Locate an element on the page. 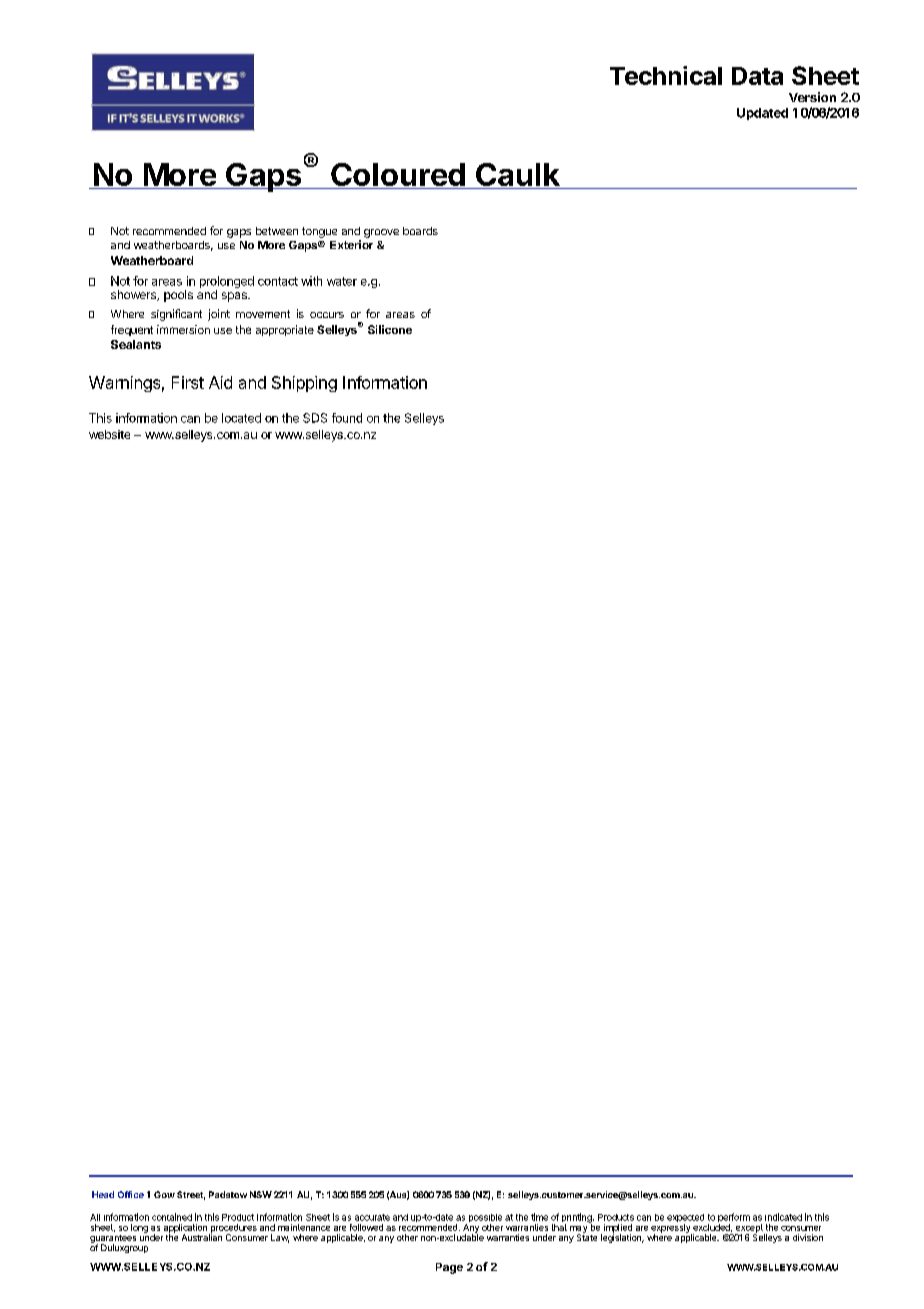 Image resolution: width=924 pixels, height=1309 pixels. contained is located at coordinates (172, 1217).
